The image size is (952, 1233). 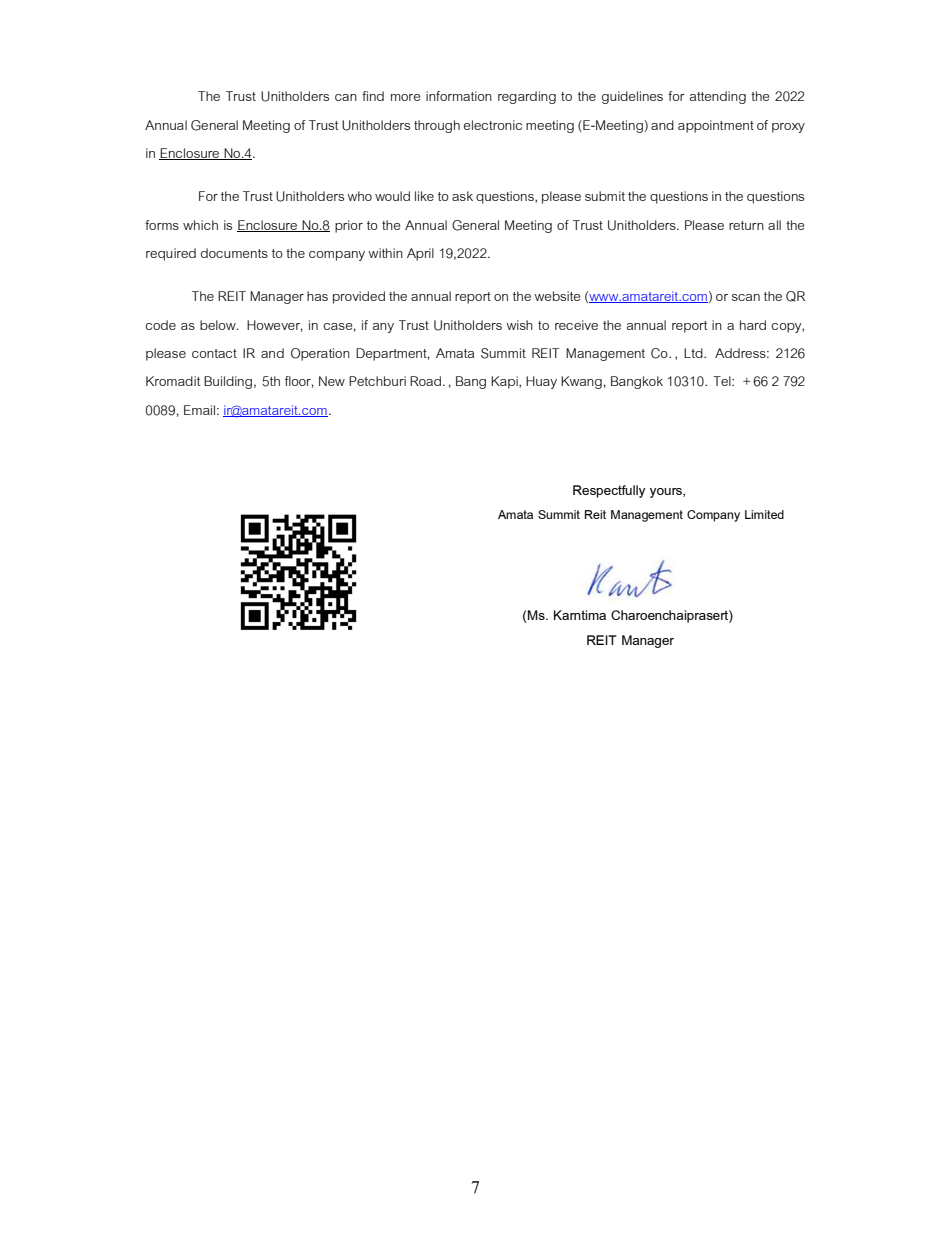 What do you see at coordinates (462, 196) in the screenshot?
I see `ask` at bounding box center [462, 196].
